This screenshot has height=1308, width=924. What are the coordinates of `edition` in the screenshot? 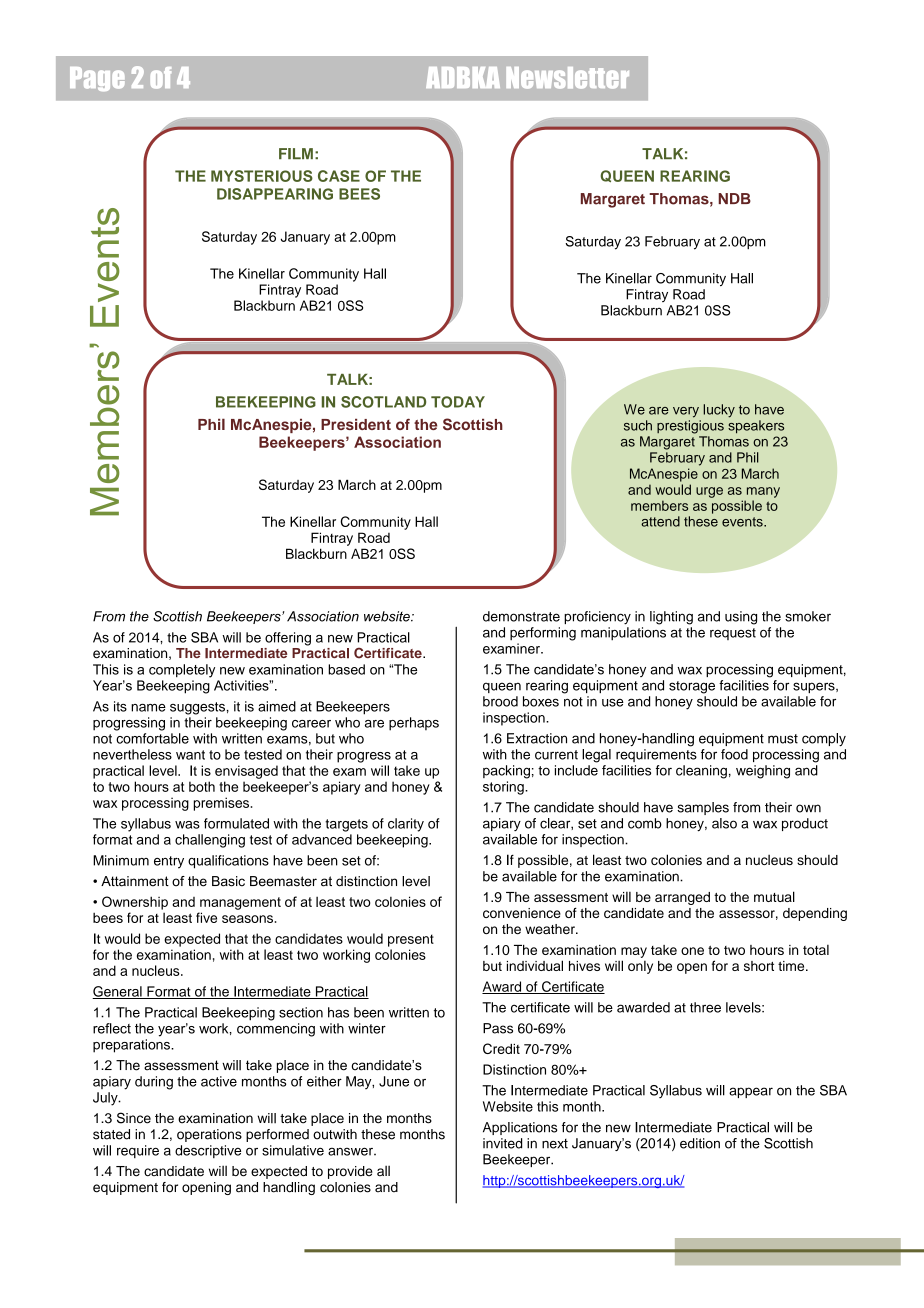 It's located at (700, 1143).
